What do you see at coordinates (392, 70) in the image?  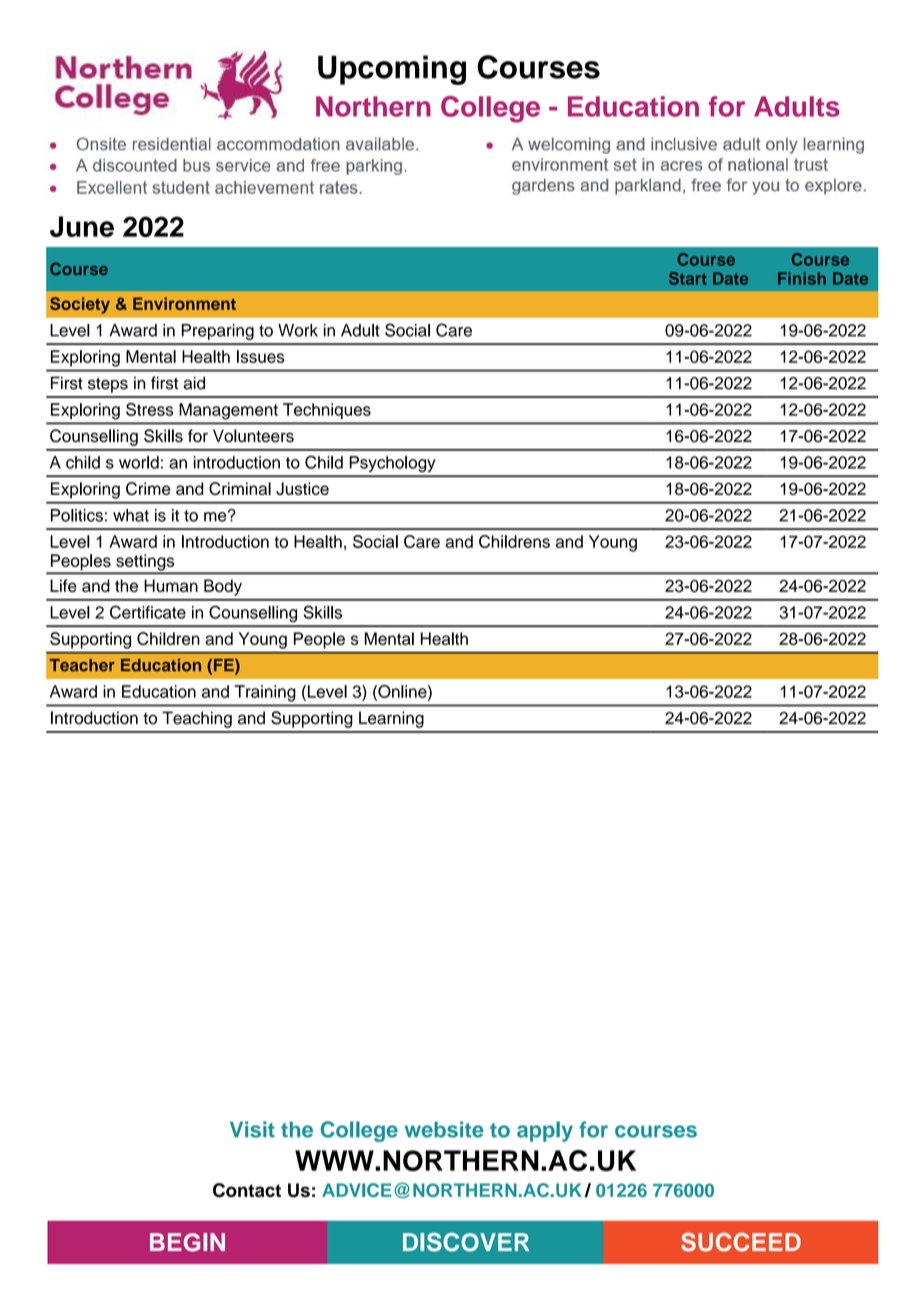 I see `Upcoming` at bounding box center [392, 70].
